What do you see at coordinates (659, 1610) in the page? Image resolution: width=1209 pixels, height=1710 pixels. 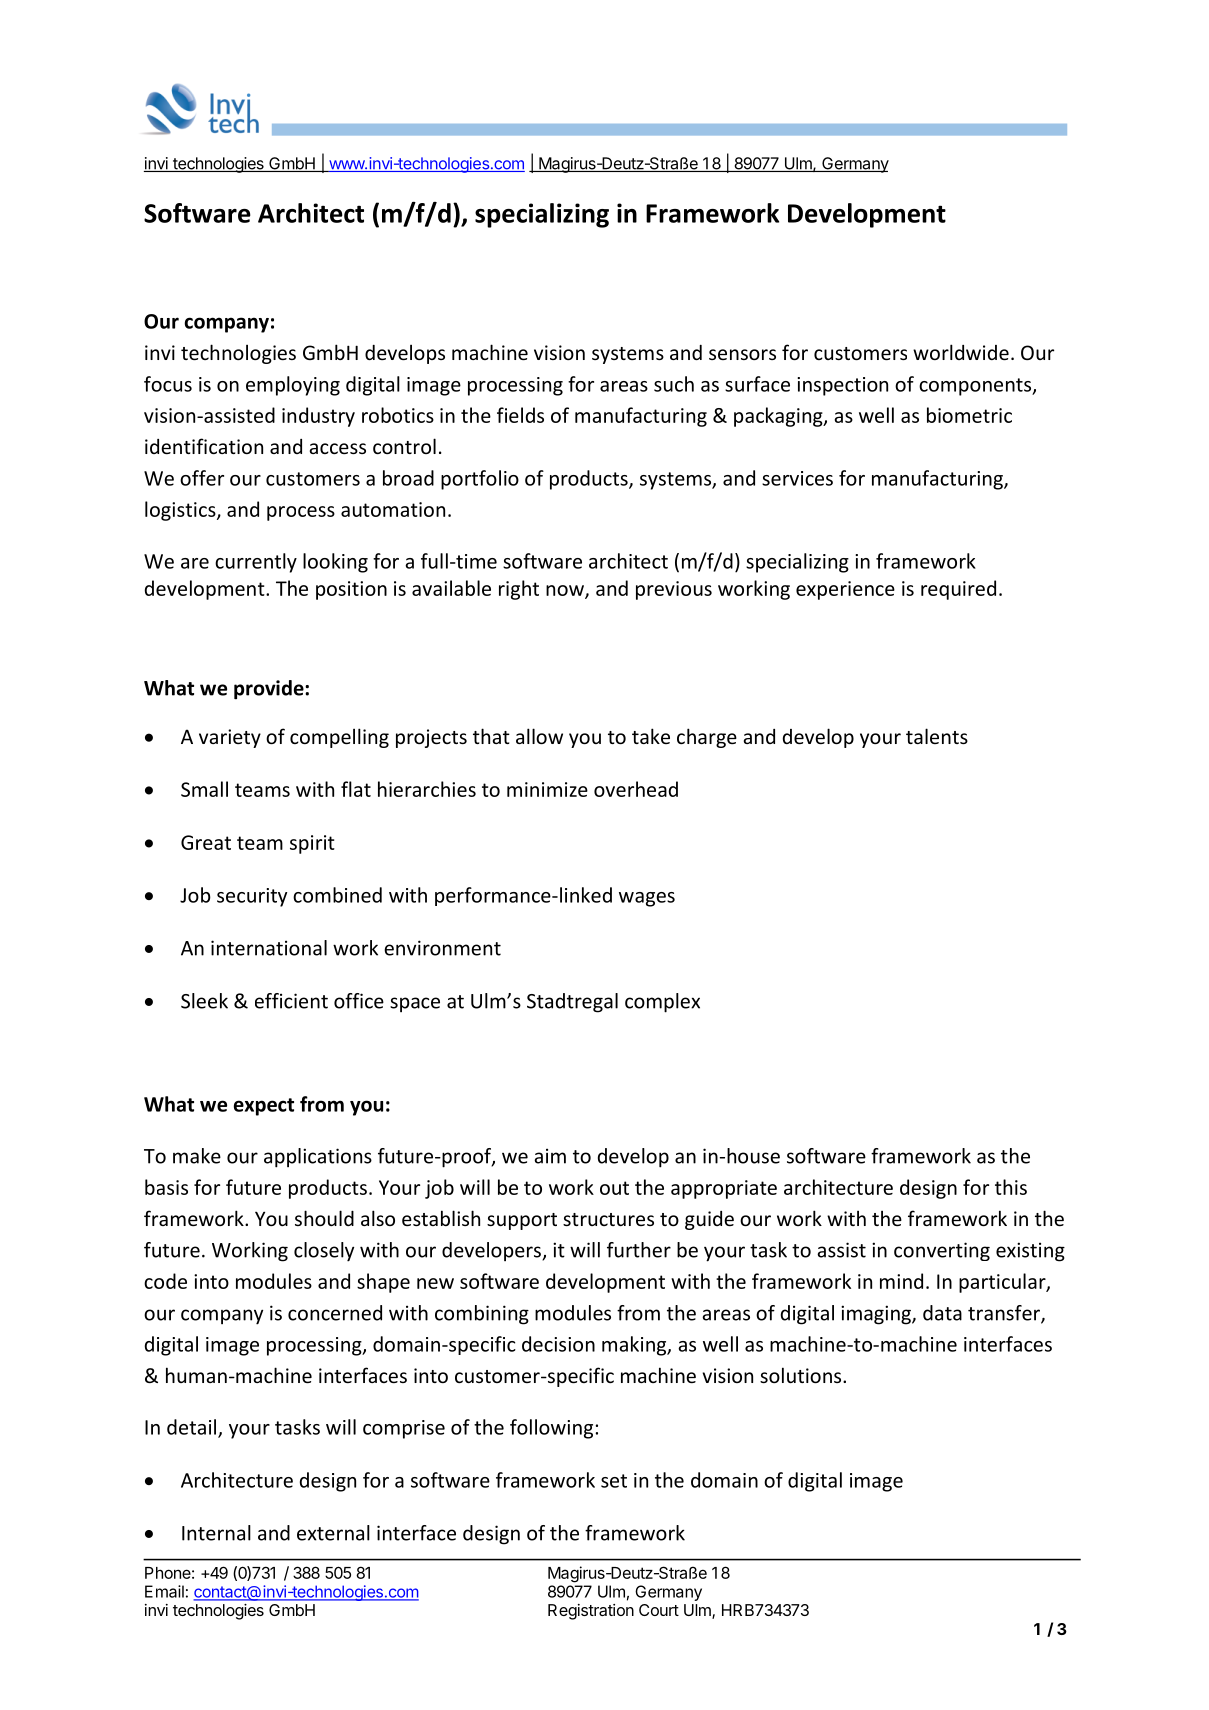 I see `Court` at bounding box center [659, 1610].
